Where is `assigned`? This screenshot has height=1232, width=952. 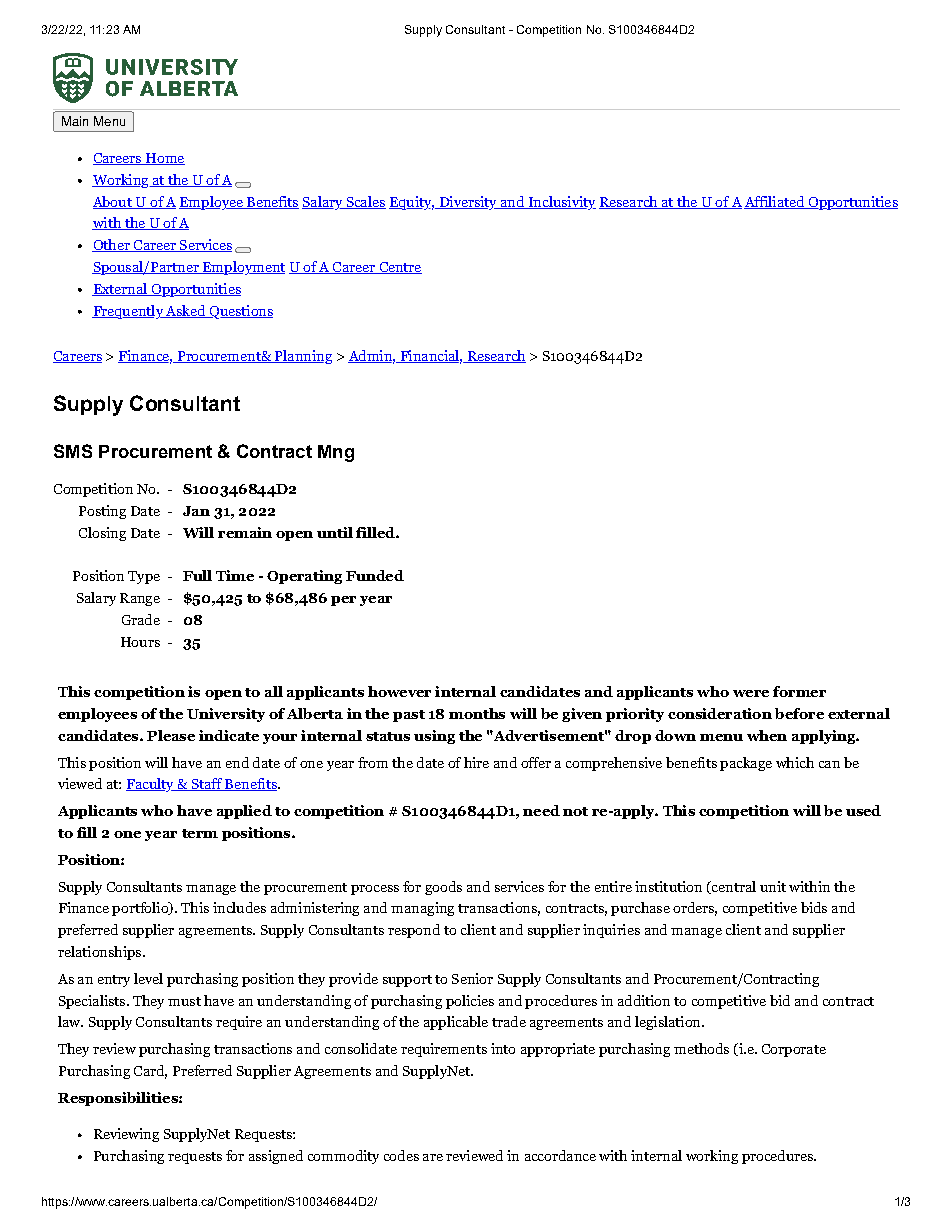
assigned is located at coordinates (276, 1157).
